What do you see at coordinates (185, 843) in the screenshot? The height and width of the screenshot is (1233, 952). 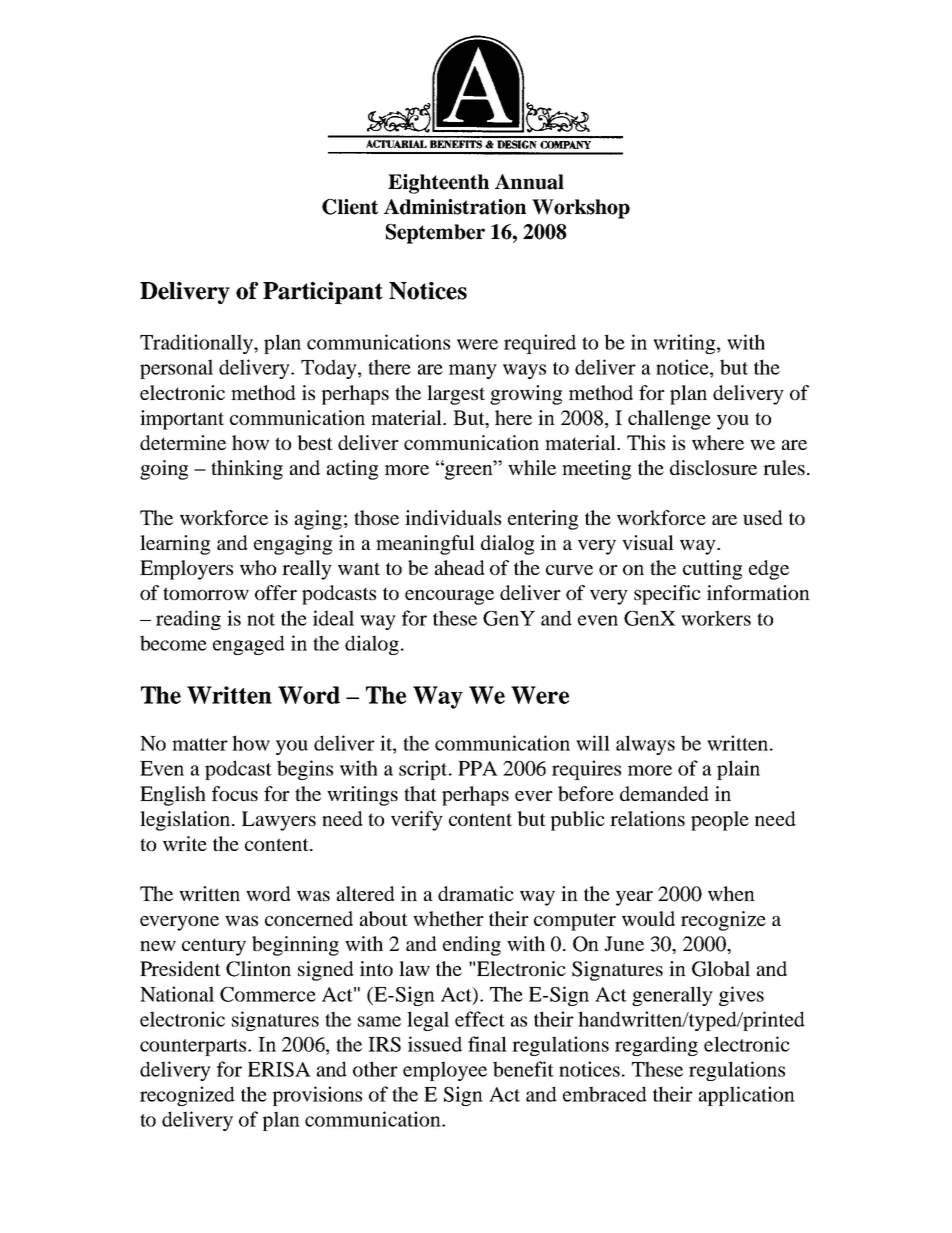 I see `write` at bounding box center [185, 843].
